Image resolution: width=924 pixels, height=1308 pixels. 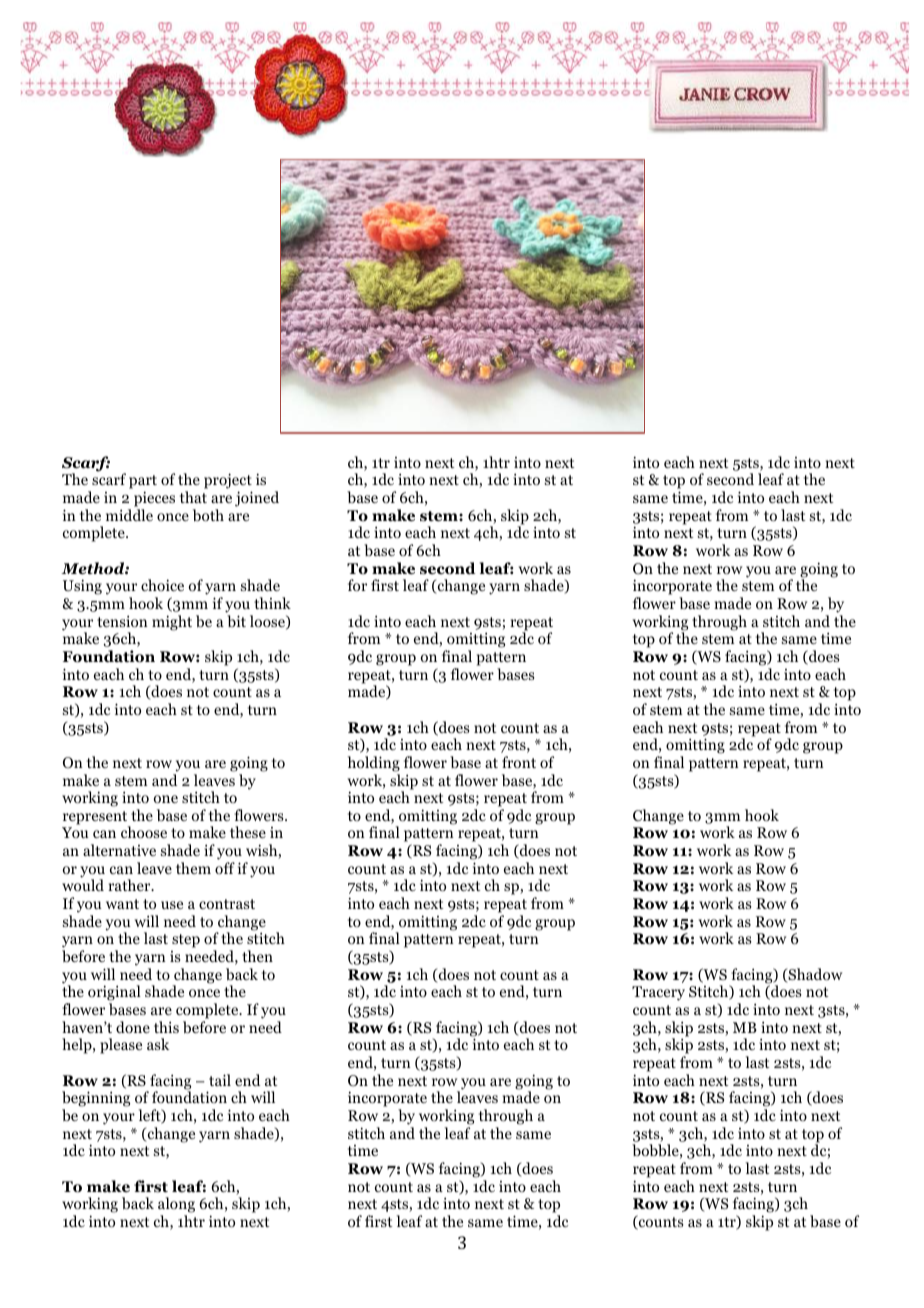 I want to click on along, so click(x=176, y=1205).
